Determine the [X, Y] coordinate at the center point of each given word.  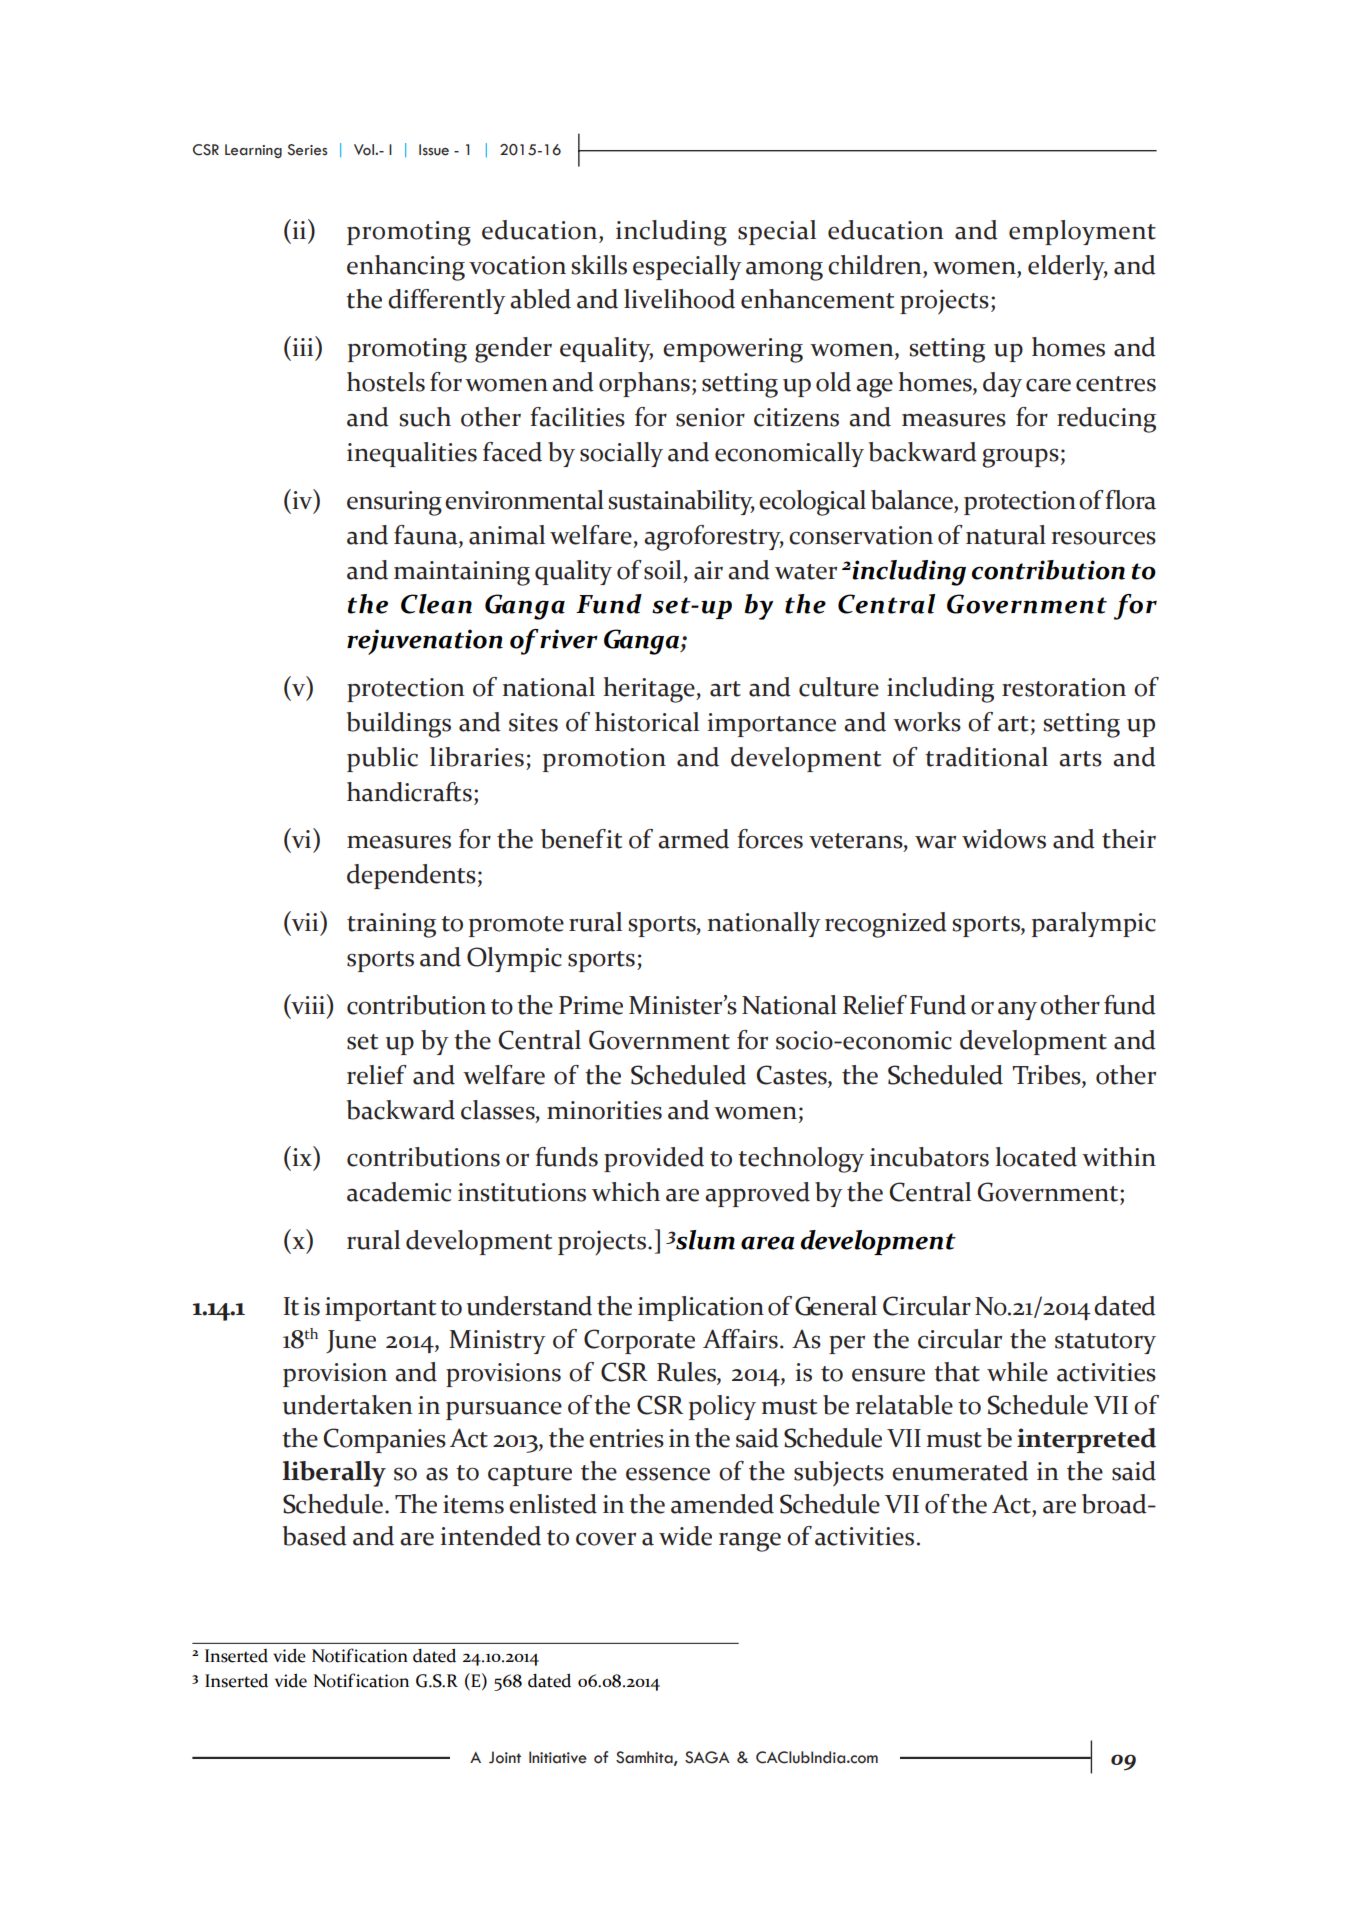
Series [307, 150]
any [1017, 1010]
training [391, 925]
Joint [505, 1757]
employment [1082, 232]
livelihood [679, 299]
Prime [591, 1005]
